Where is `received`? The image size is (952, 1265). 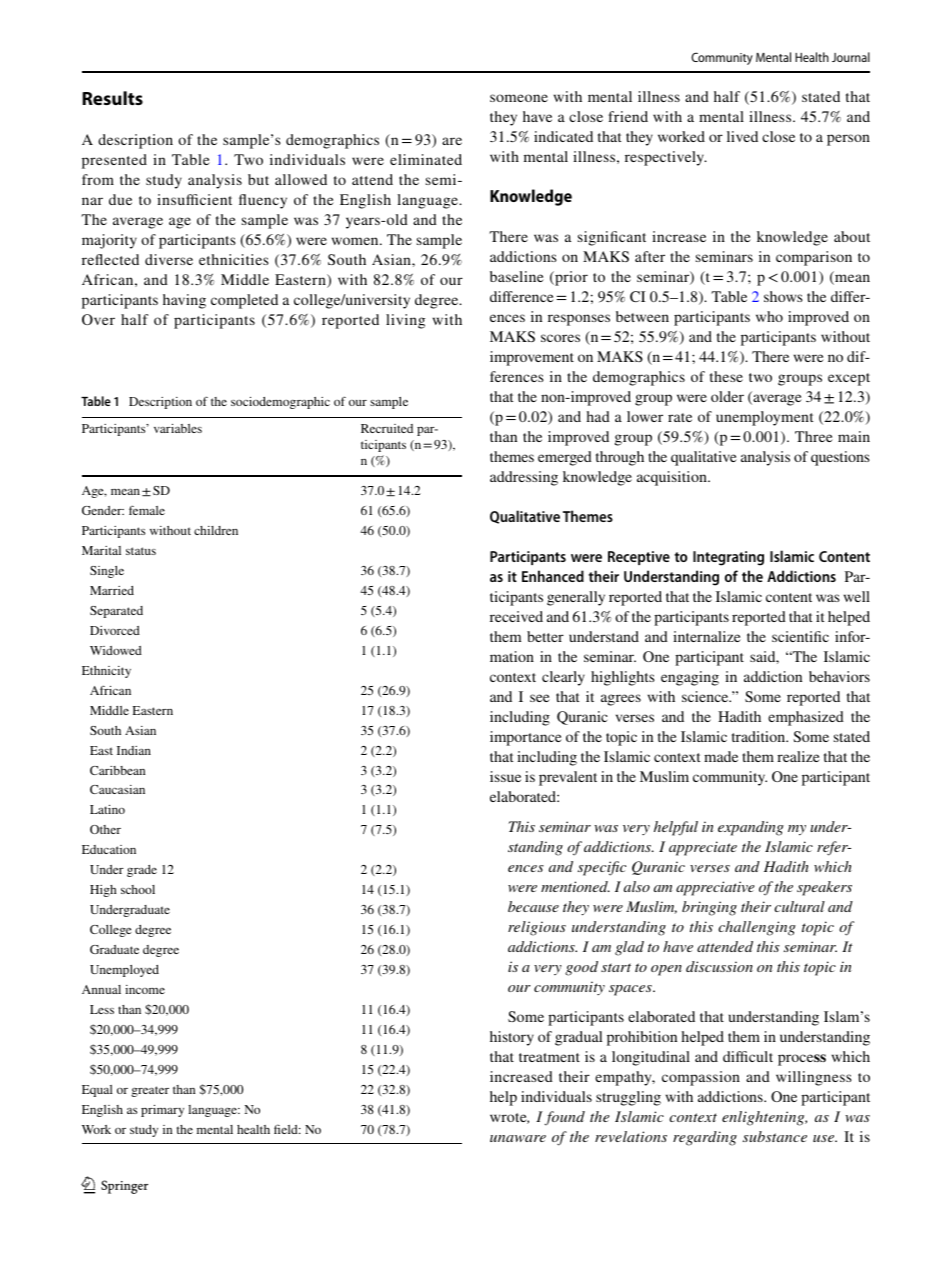
received is located at coordinates (516, 616).
